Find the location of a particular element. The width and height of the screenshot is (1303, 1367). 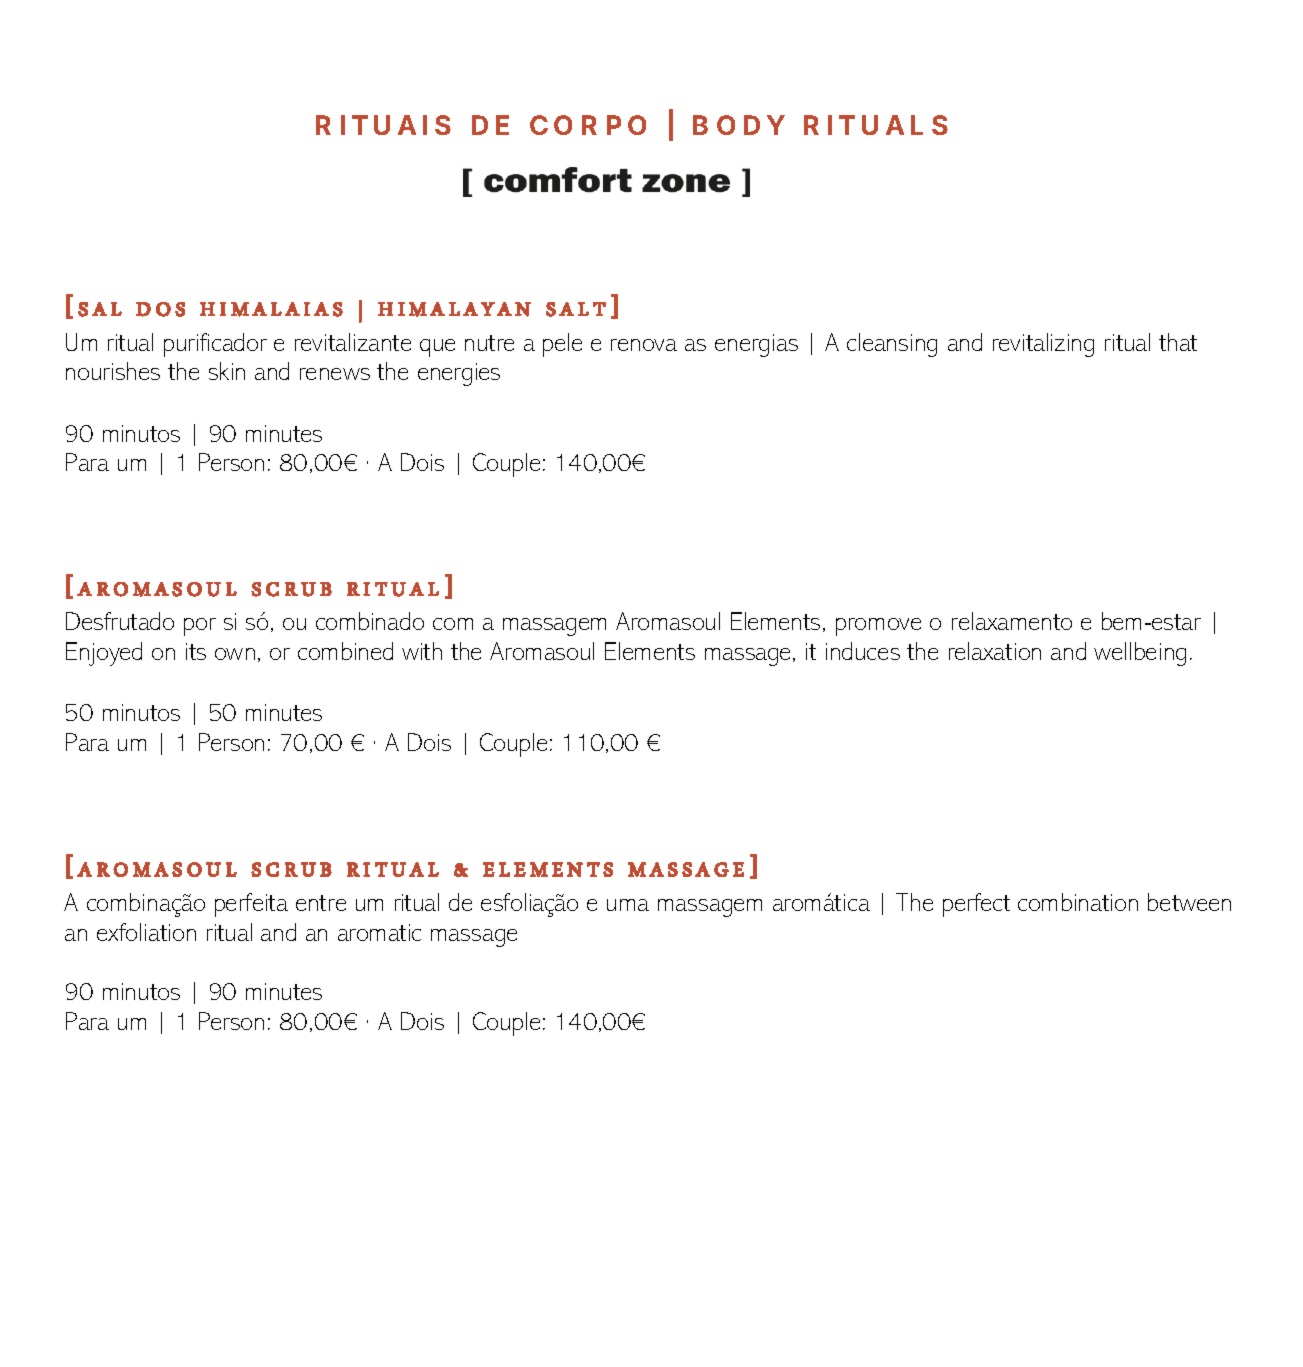

uma is located at coordinates (628, 905).
